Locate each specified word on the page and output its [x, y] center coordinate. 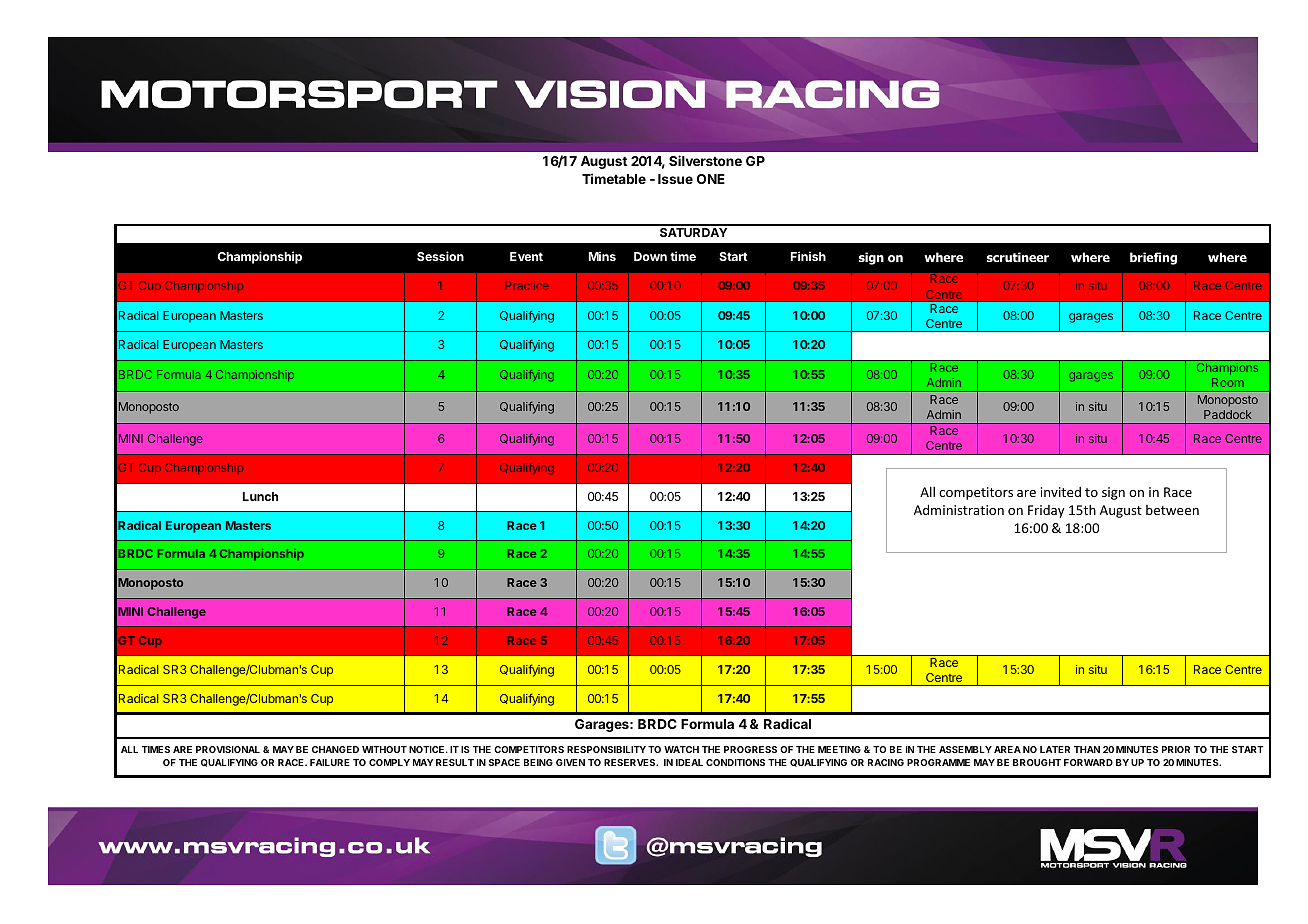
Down [650, 256]
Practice [526, 285]
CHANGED [335, 749]
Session [440, 256]
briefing [1153, 258]
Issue [675, 179]
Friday [1046, 511]
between [1172, 510]
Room [1228, 382]
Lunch [260, 496]
